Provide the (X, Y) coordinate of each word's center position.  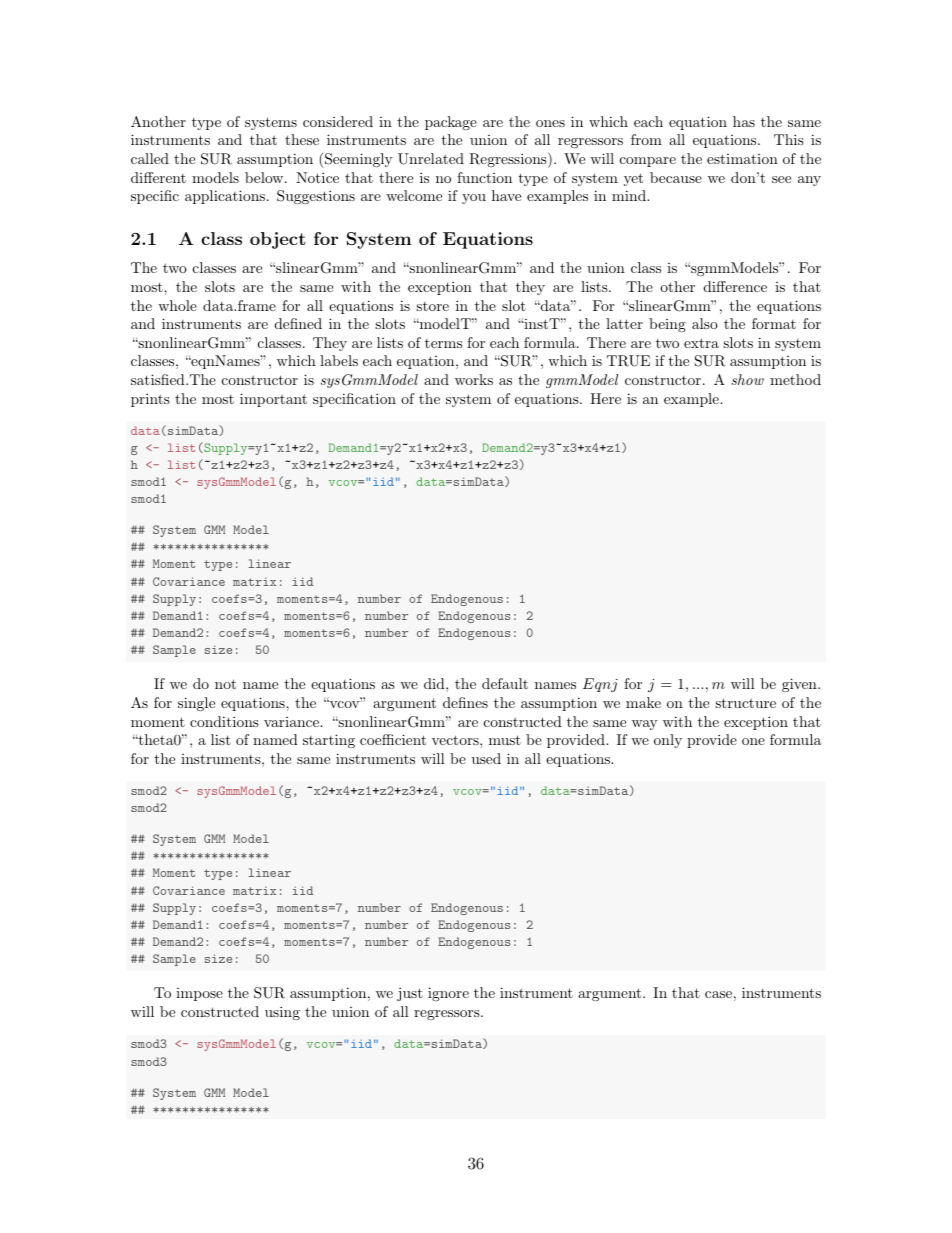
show (747, 379)
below (265, 177)
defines (465, 702)
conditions (224, 721)
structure (745, 703)
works (474, 379)
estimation (742, 159)
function (484, 177)
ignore (448, 994)
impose (199, 994)
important (273, 400)
